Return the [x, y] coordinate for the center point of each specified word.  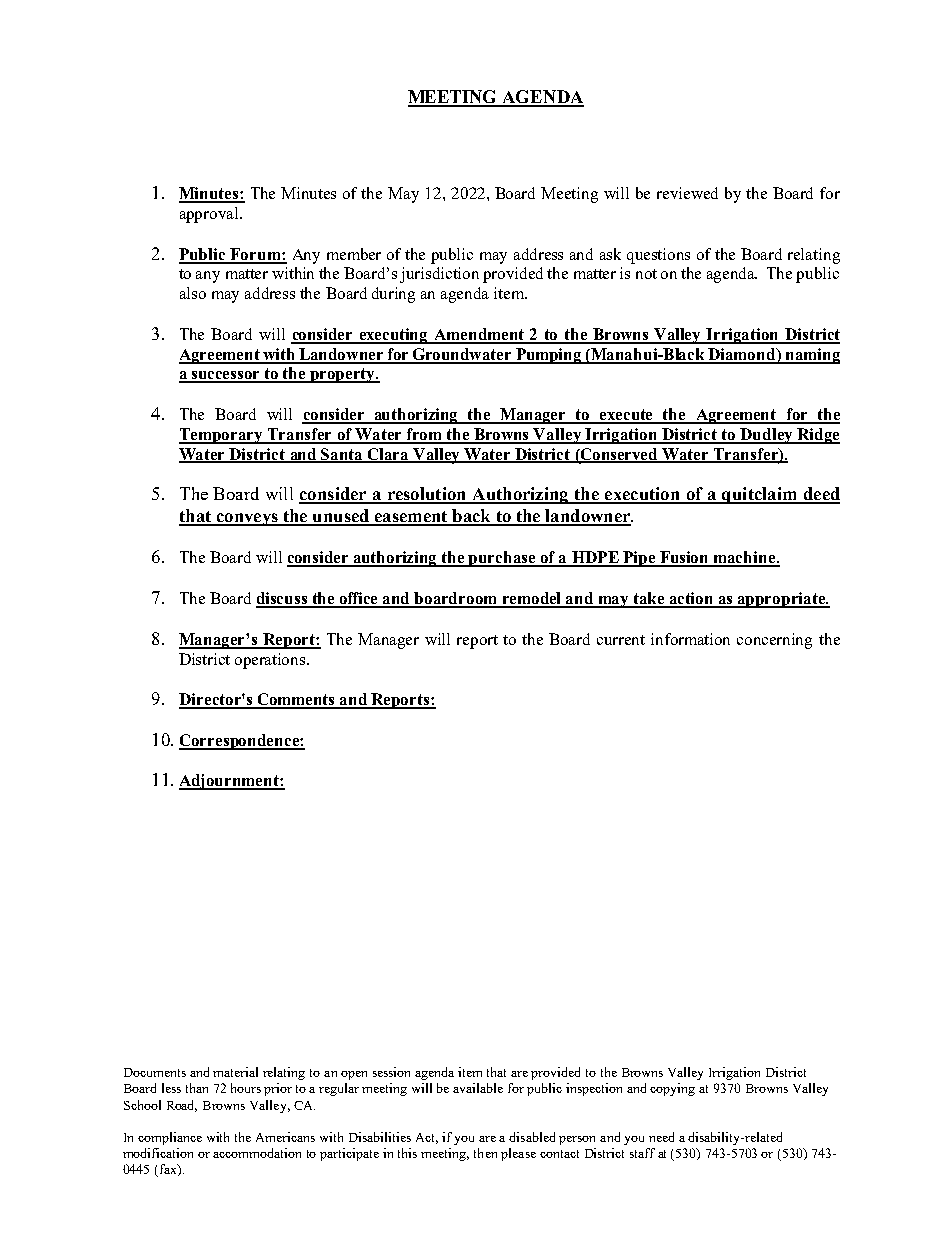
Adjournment [230, 782]
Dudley [766, 436]
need [661, 1137]
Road [182, 1106]
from [424, 435]
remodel [532, 599]
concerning [774, 641]
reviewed [687, 193]
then [485, 1153]
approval [210, 215]
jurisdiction [439, 275]
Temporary [222, 436]
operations [271, 661]
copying [672, 1089]
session [391, 1072]
